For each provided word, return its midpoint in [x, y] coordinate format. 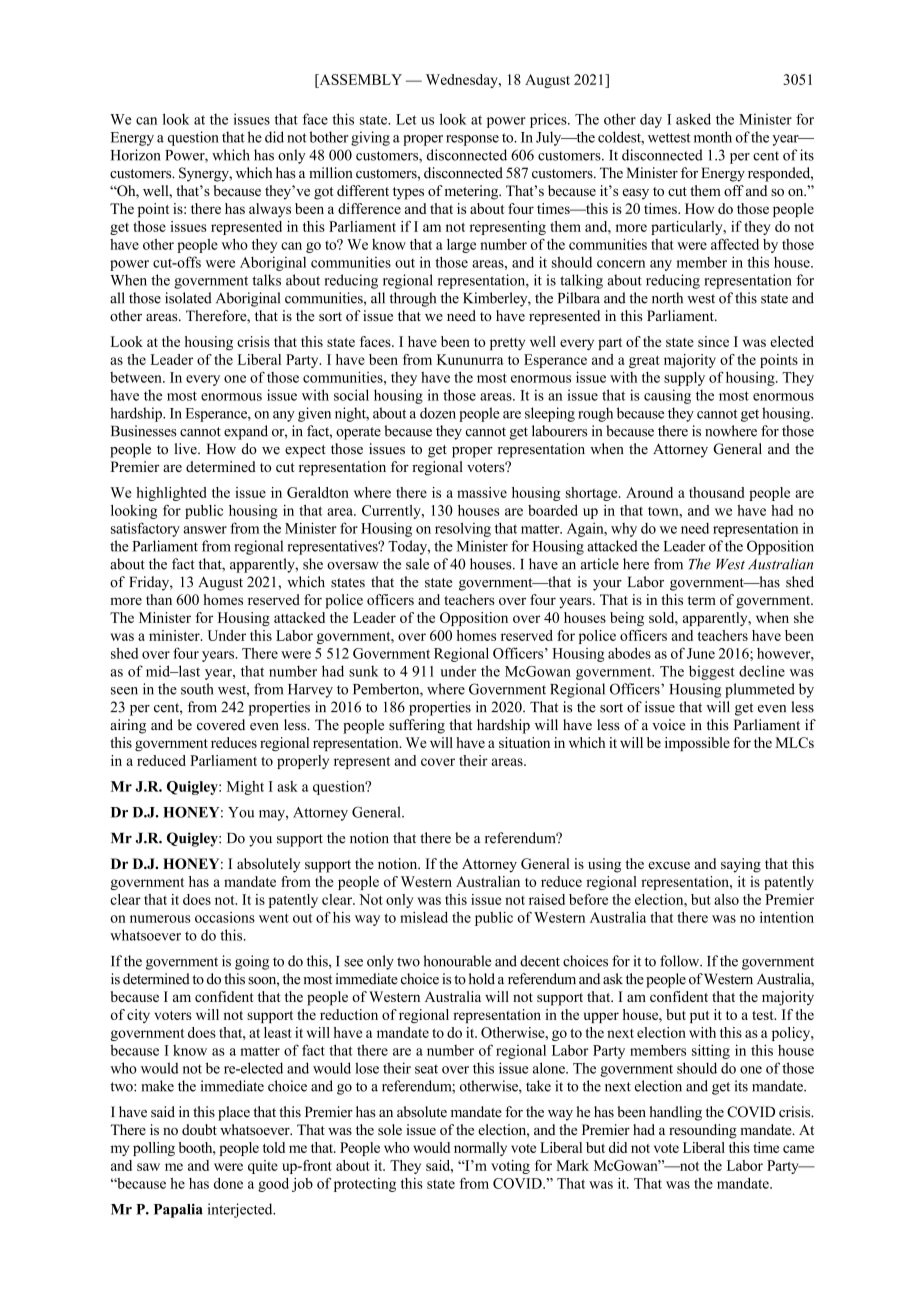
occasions [225, 917]
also [726, 899]
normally [480, 1149]
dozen [438, 413]
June [701, 653]
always [270, 210]
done [228, 1183]
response [472, 140]
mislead [424, 917]
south [197, 689]
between [137, 377]
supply [684, 379]
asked [693, 119]
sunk [364, 671]
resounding [703, 1131]
